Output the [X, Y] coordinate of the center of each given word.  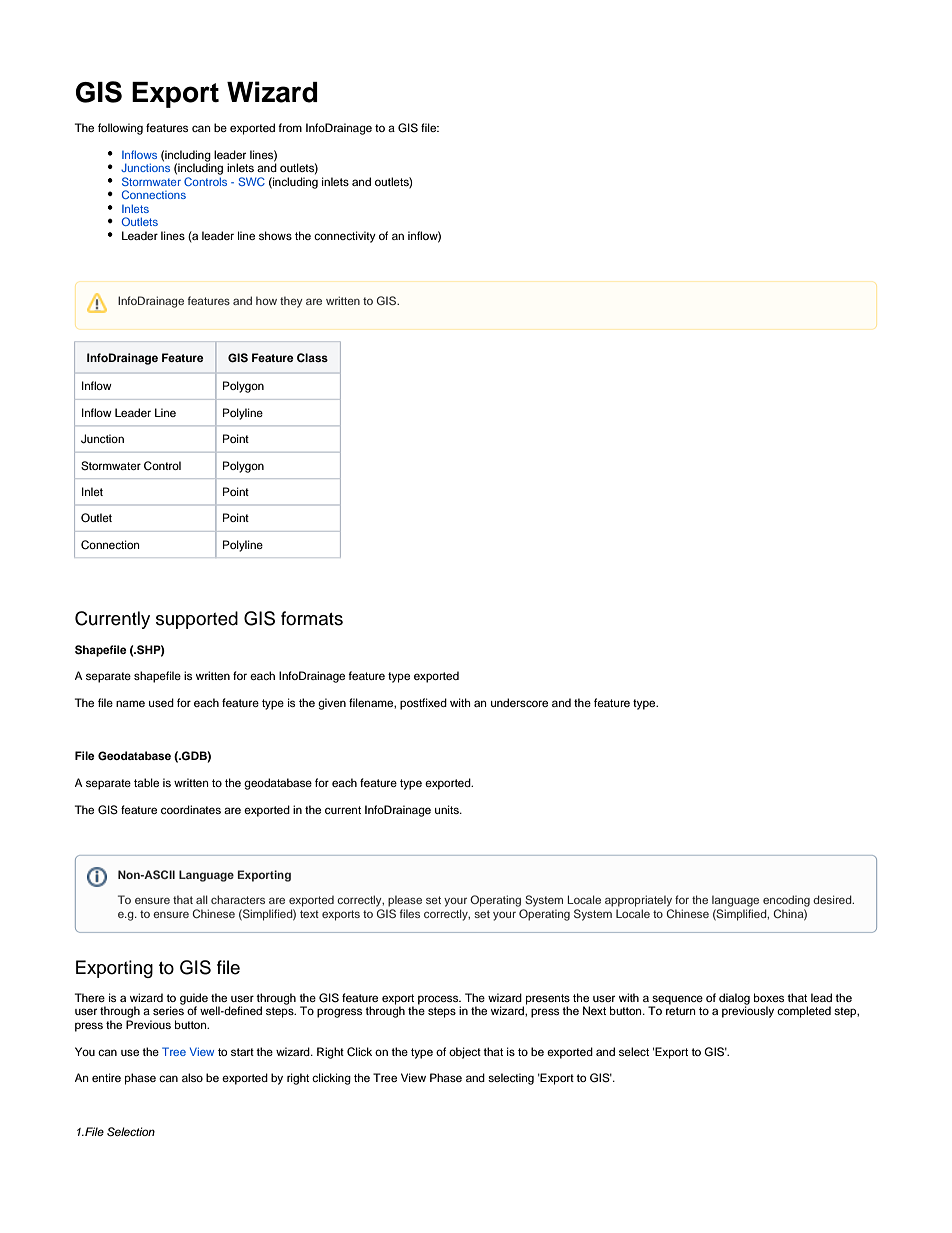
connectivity [345, 237]
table [146, 782]
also [192, 1077]
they [291, 302]
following [120, 129]
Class [312, 357]
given [332, 704]
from [290, 127]
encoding [786, 901]
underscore [519, 702]
